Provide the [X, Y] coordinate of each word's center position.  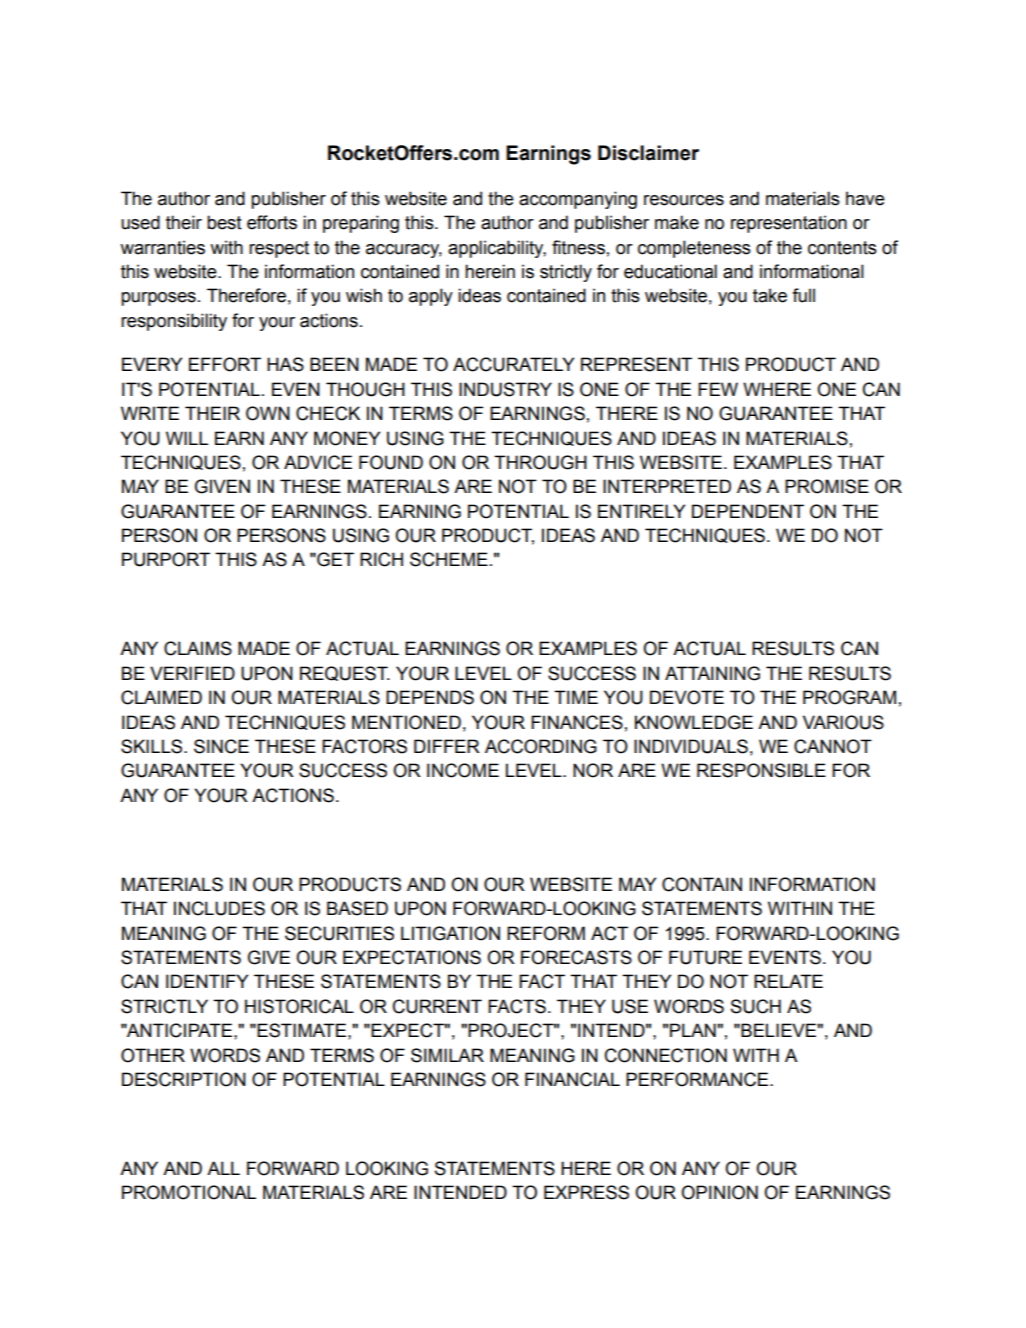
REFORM [546, 933]
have [865, 198]
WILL [187, 438]
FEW [718, 389]
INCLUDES [219, 908]
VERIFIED [192, 673]
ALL [223, 1168]
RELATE [788, 981]
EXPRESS [586, 1192]
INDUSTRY [505, 389]
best [224, 222]
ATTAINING [712, 673]
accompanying [578, 200]
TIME [576, 697]
